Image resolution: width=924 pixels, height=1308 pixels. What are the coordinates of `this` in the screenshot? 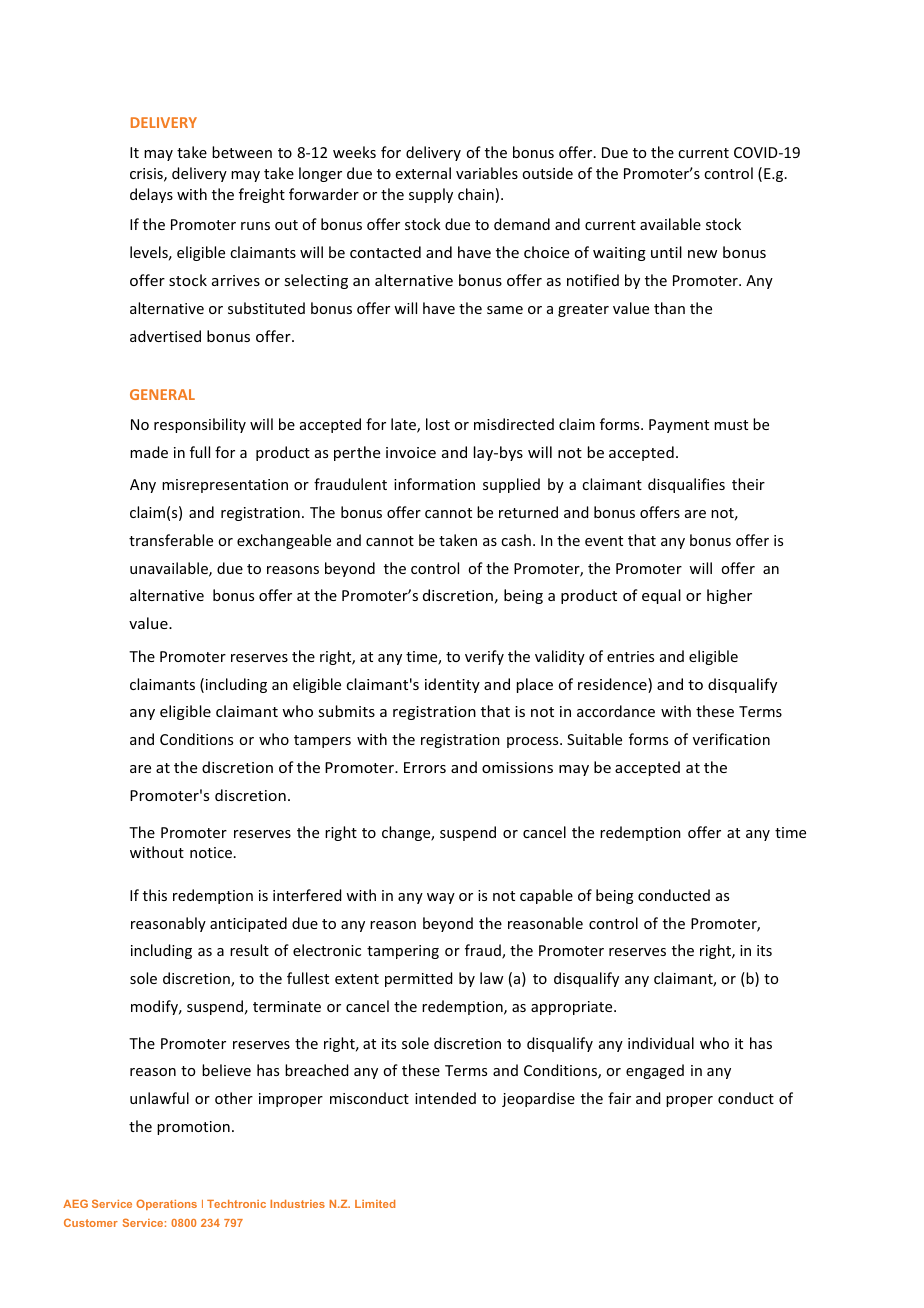 It's located at (155, 895).
